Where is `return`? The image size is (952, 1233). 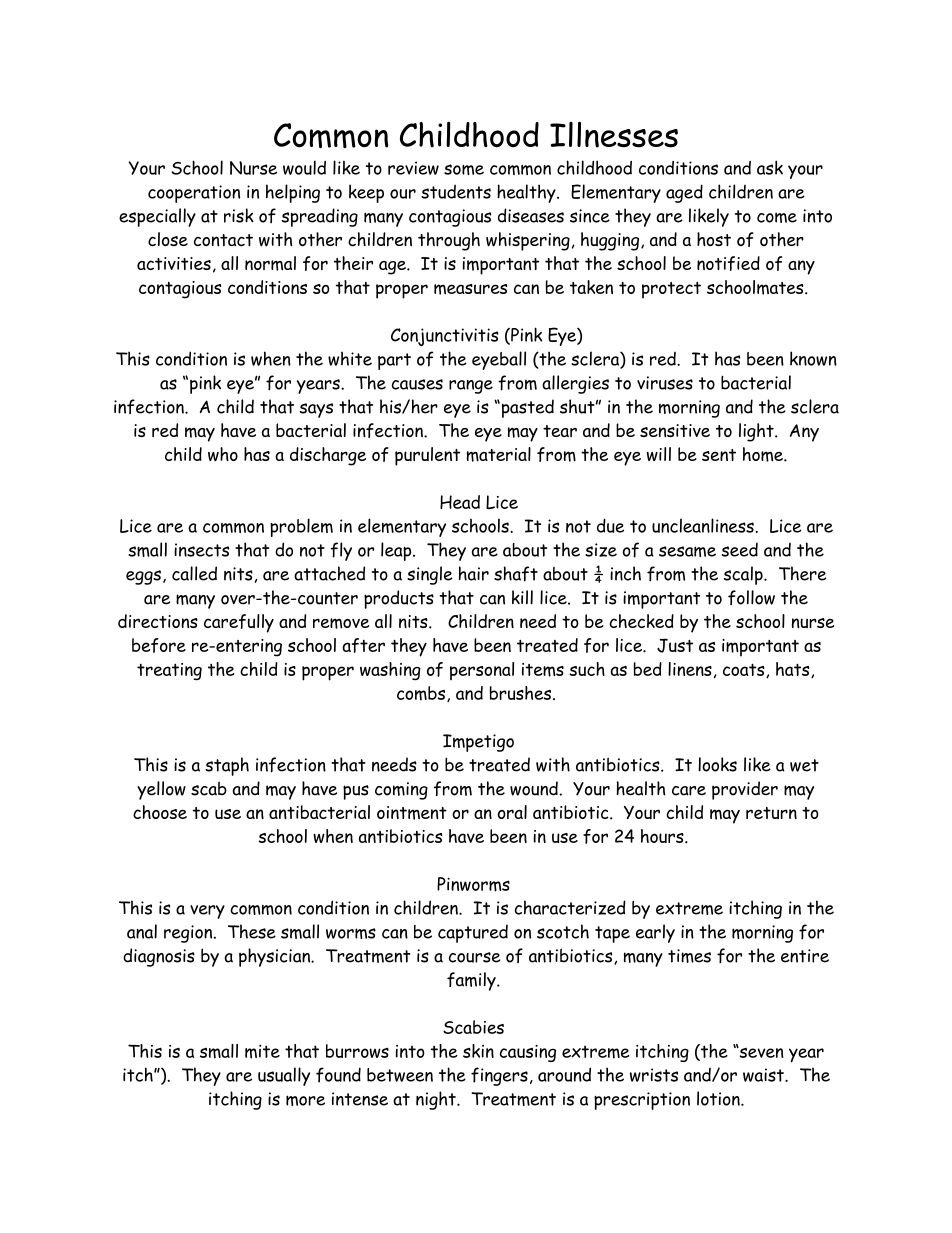 return is located at coordinates (771, 813).
